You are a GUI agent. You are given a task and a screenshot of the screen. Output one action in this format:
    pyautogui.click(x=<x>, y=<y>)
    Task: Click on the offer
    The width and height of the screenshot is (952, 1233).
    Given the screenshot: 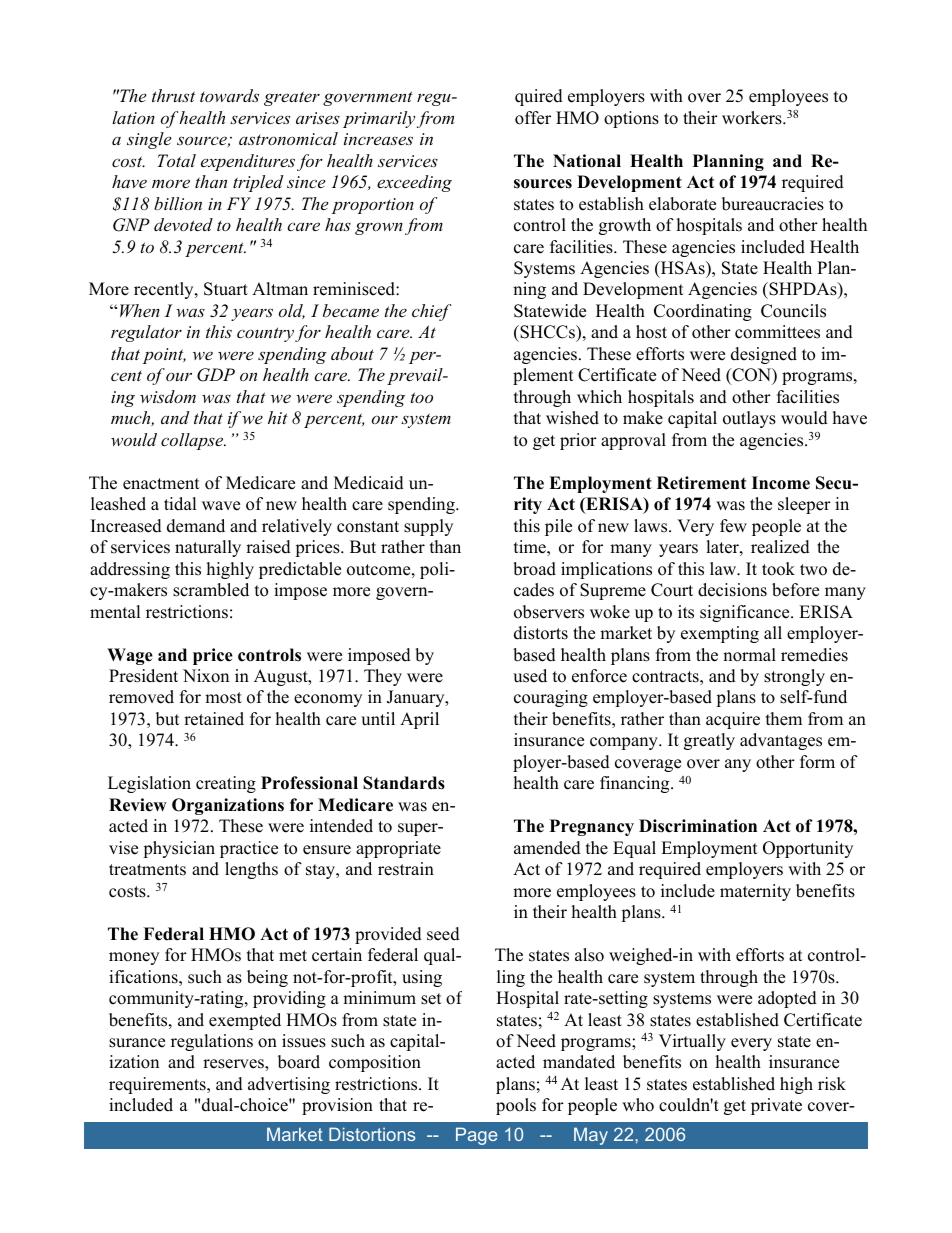 What is the action you would take?
    pyautogui.click(x=533, y=118)
